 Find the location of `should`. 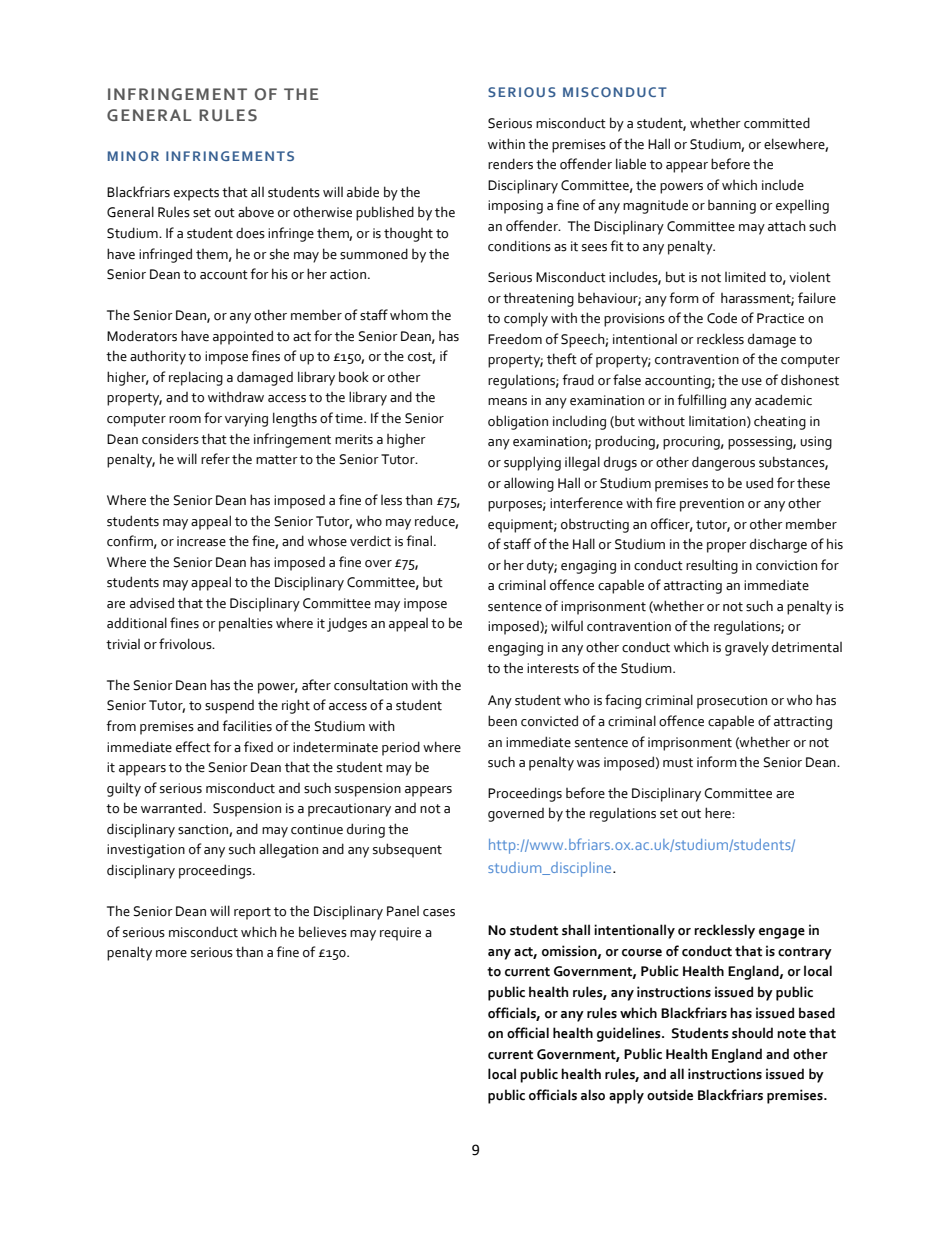

should is located at coordinates (752, 1033).
